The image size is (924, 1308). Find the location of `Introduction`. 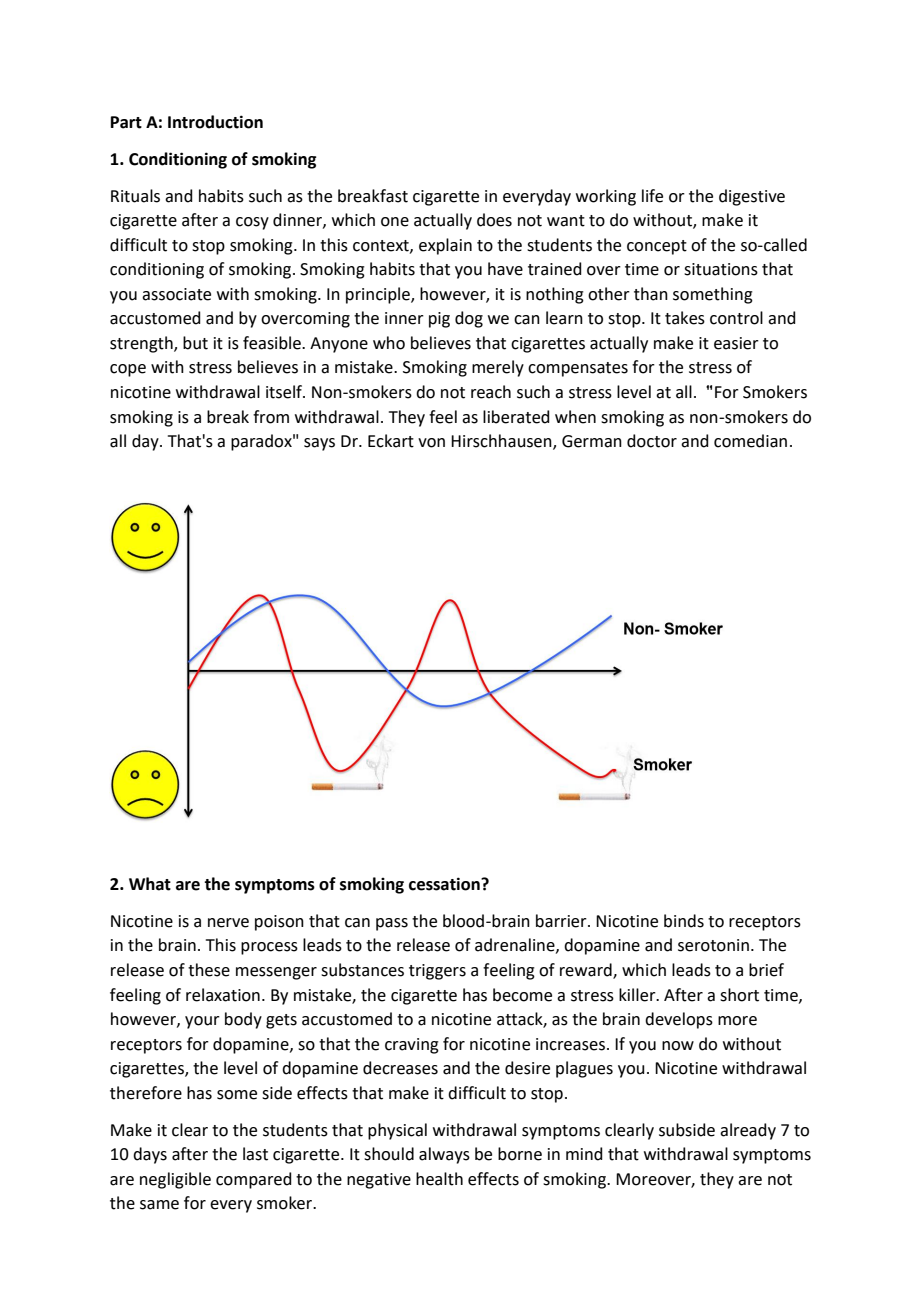

Introduction is located at coordinates (215, 122).
